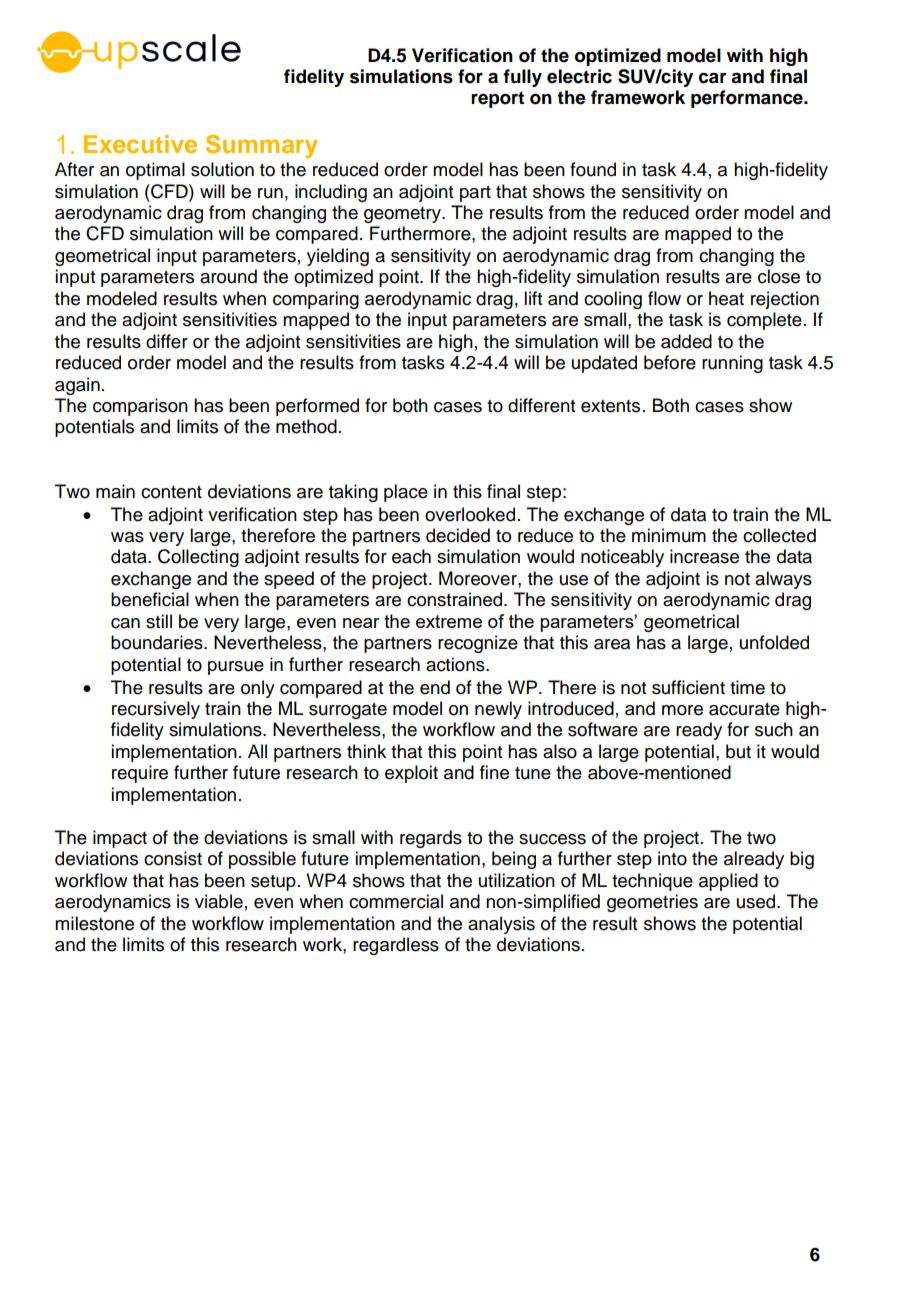  Describe the element at coordinates (219, 901) in the screenshot. I see `viable` at that location.
